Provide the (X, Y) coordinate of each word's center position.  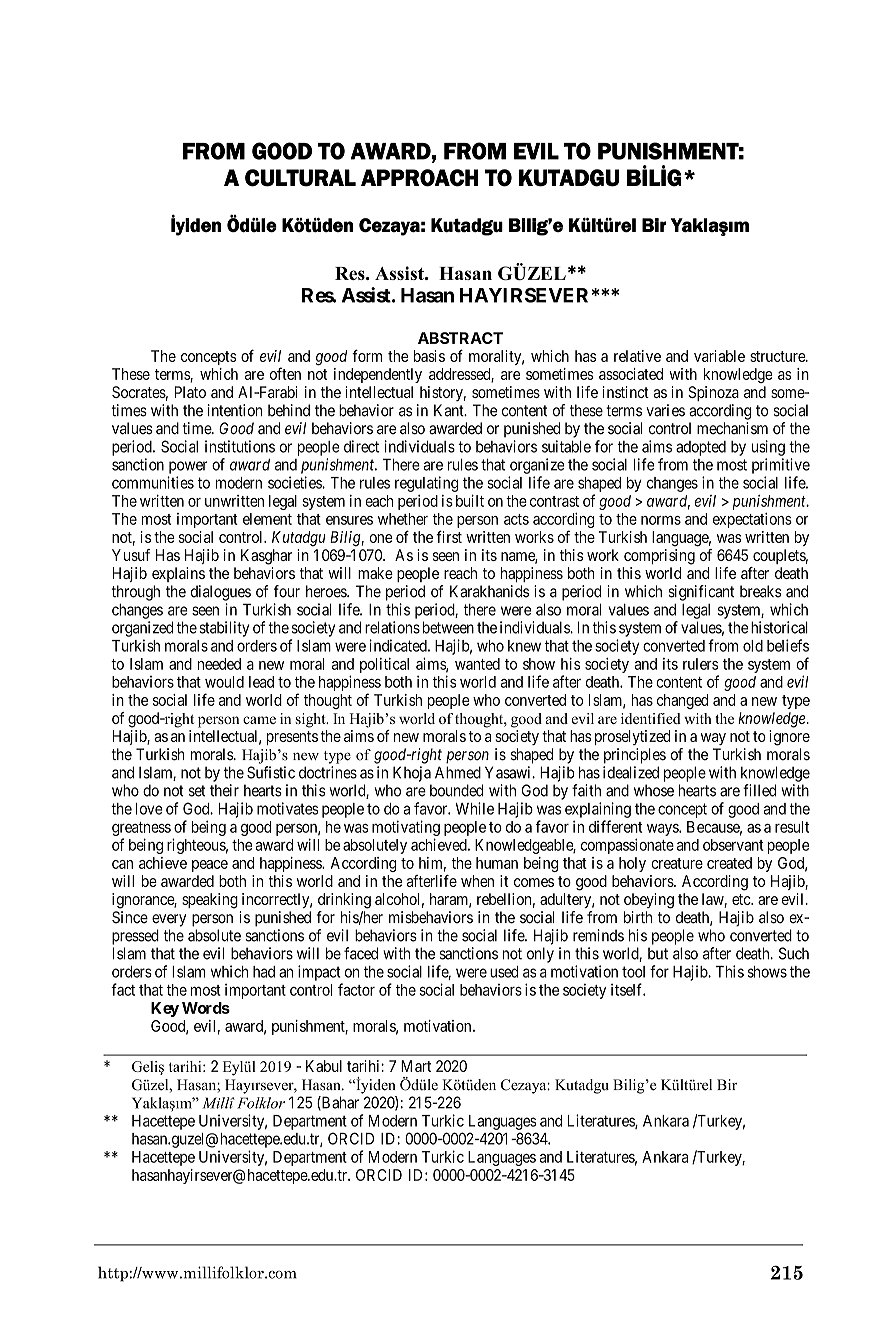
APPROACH (420, 178)
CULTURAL (300, 178)
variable (719, 356)
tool (633, 972)
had (264, 972)
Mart (416, 1066)
